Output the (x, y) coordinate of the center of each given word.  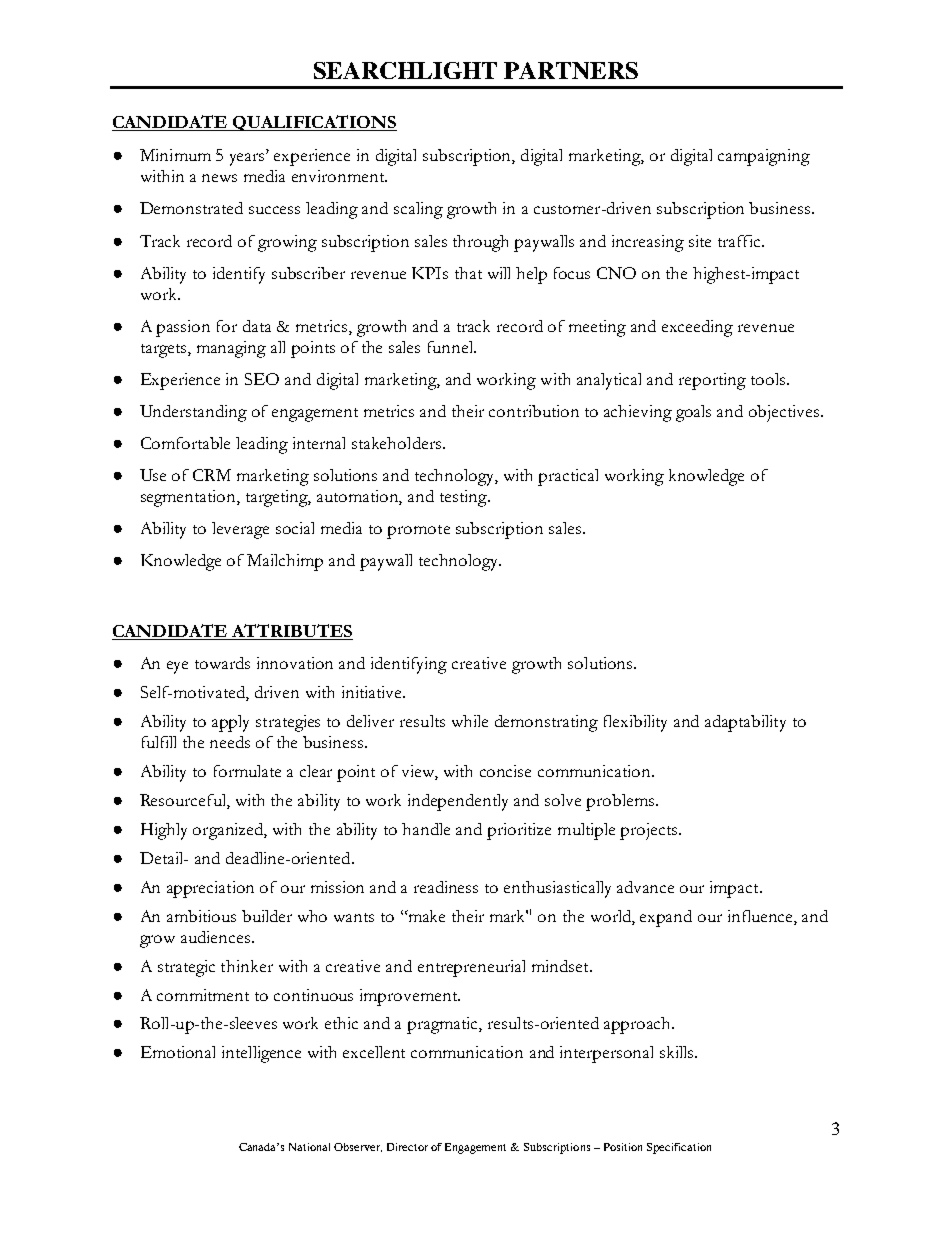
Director (407, 1147)
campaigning (764, 157)
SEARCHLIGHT (405, 70)
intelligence (261, 1054)
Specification (679, 1148)
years (248, 159)
